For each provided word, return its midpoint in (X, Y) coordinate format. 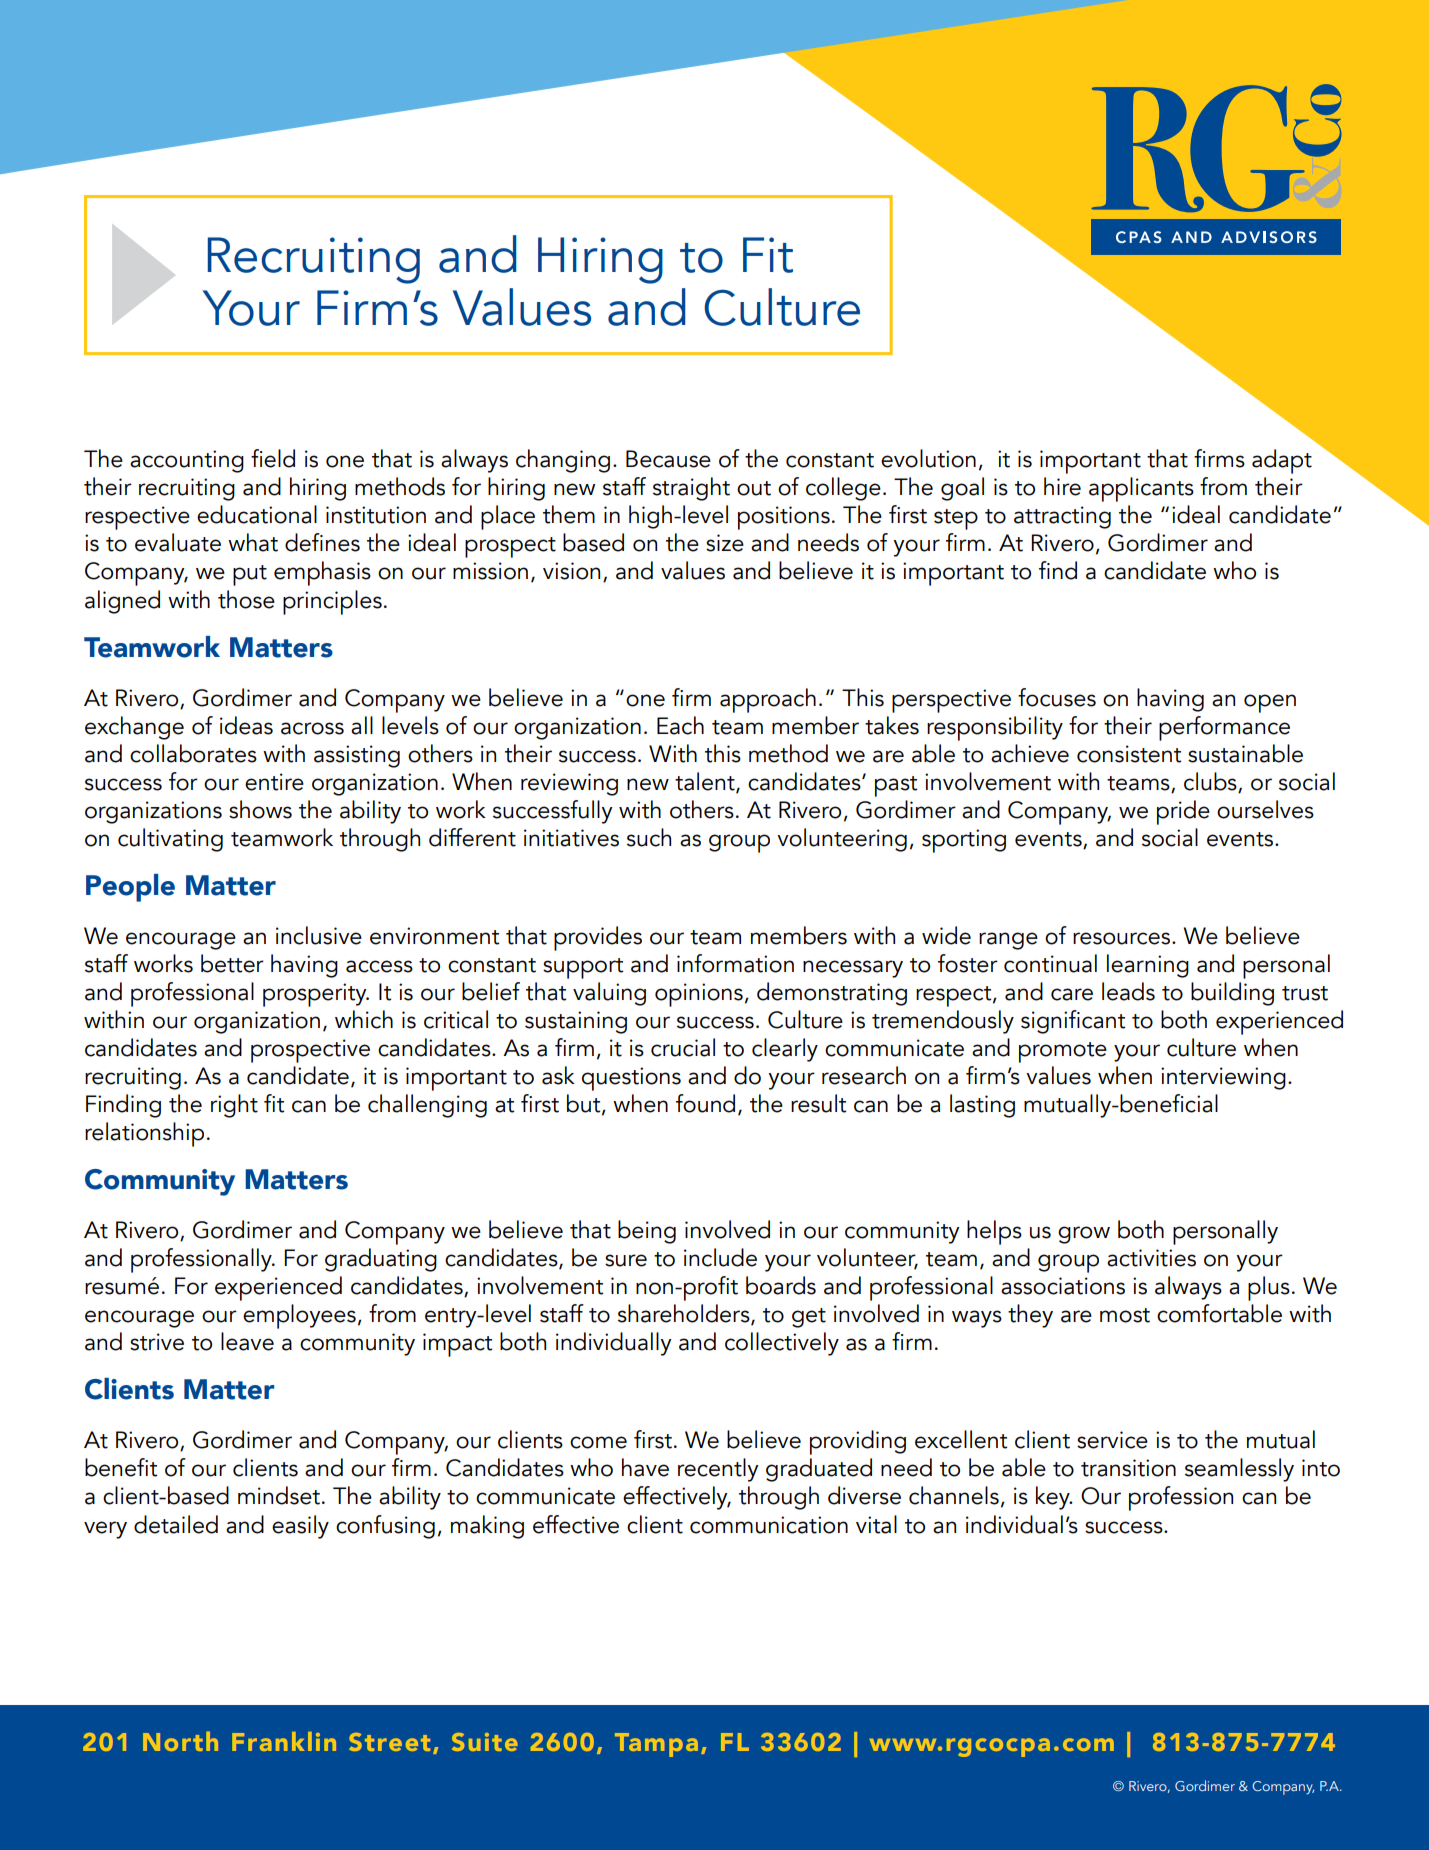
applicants (1141, 489)
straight (691, 489)
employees (299, 1316)
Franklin (284, 1741)
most (1125, 1315)
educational (257, 514)
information (735, 963)
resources (1121, 938)
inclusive (319, 935)
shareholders (685, 1314)
